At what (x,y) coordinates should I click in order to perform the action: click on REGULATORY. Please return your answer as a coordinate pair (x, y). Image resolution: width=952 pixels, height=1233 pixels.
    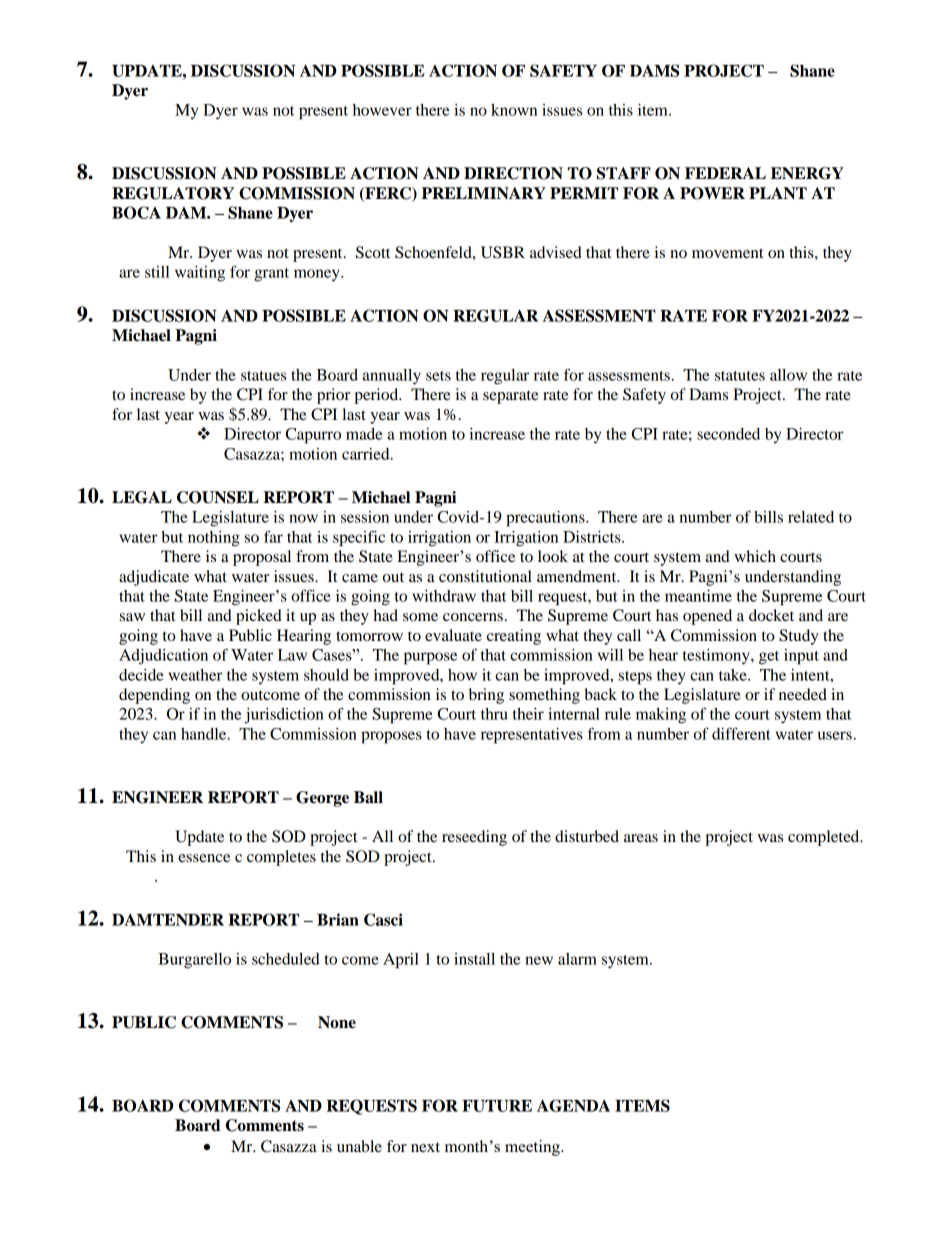
    Looking at the image, I should click on (173, 193).
